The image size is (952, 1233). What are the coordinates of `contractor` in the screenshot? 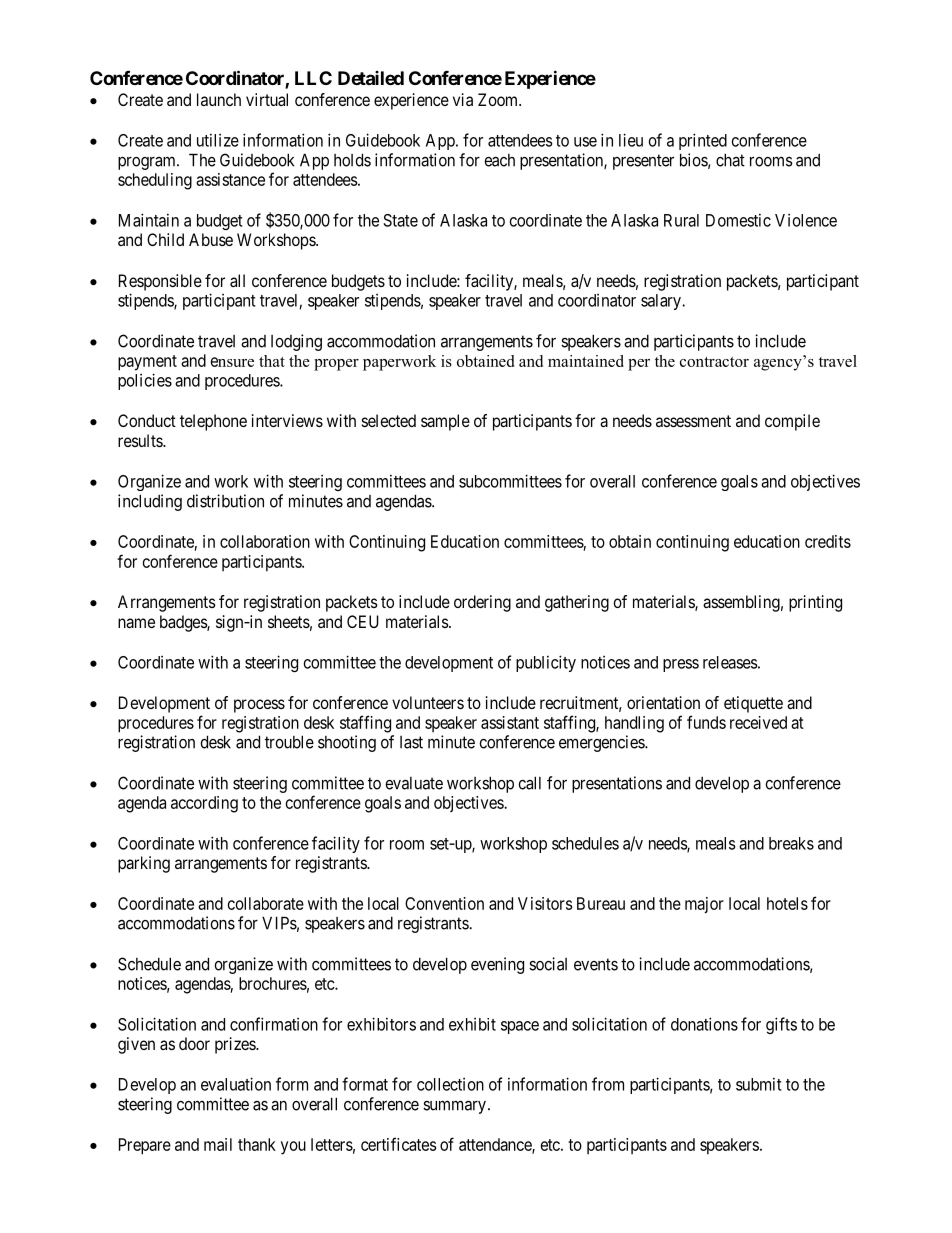 It's located at (714, 362).
